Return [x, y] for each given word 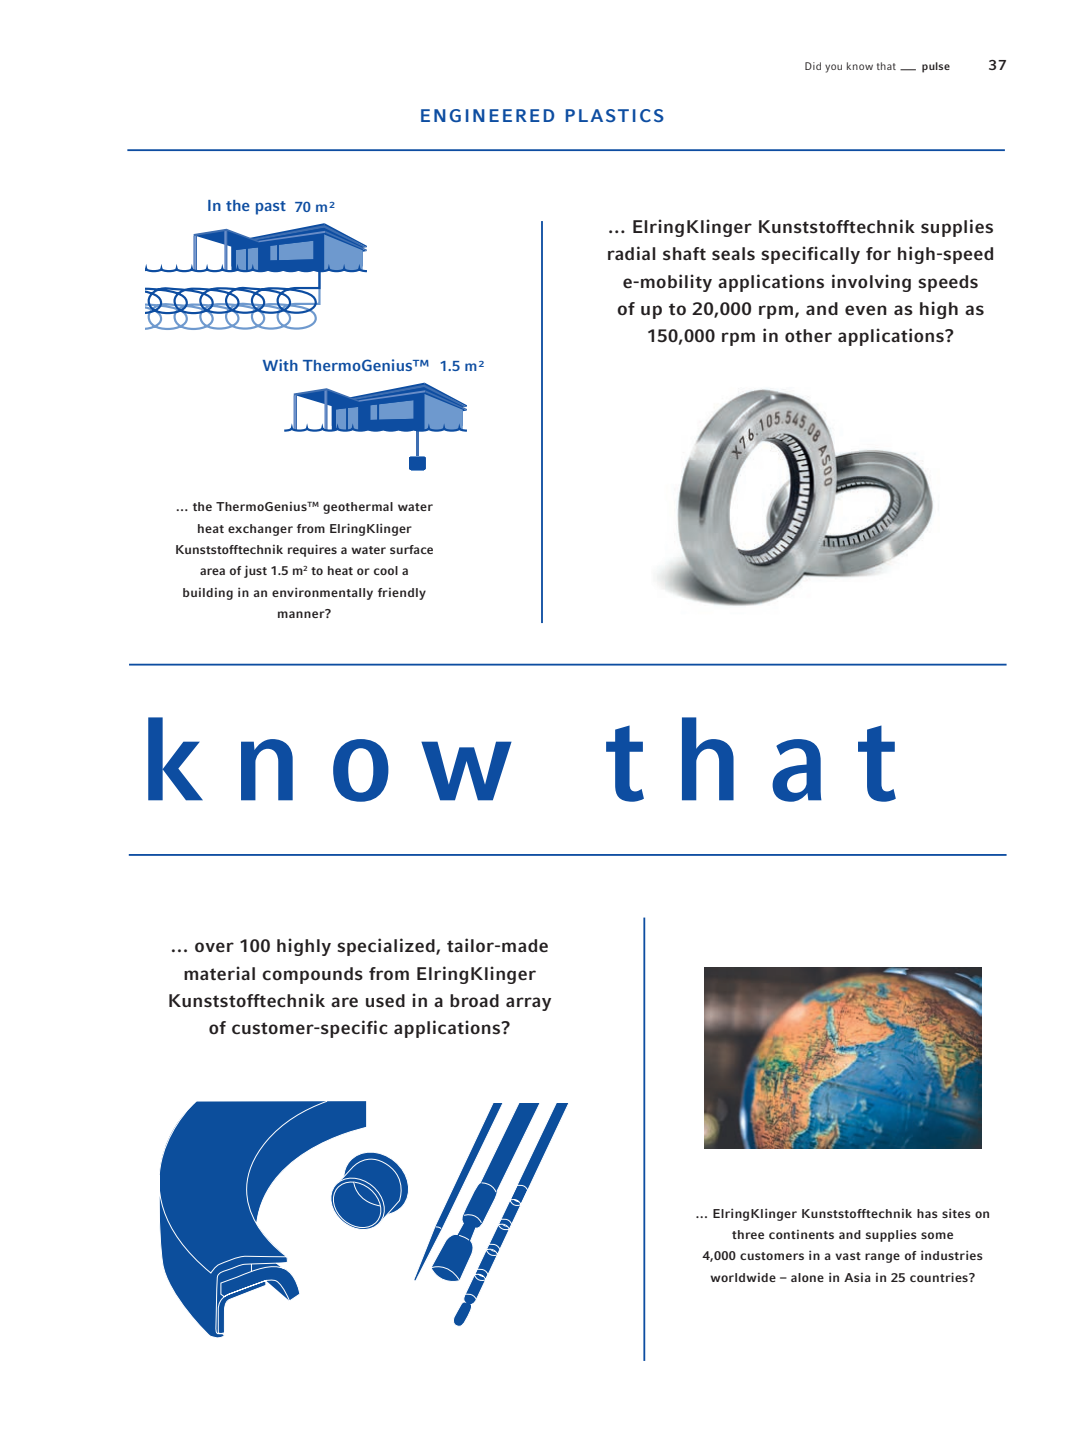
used [385, 1001]
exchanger [260, 530]
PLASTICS [615, 115]
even [866, 310]
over [214, 947]
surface [411, 549]
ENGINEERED [487, 115]
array [528, 1004]
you [833, 68]
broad [474, 1001]
